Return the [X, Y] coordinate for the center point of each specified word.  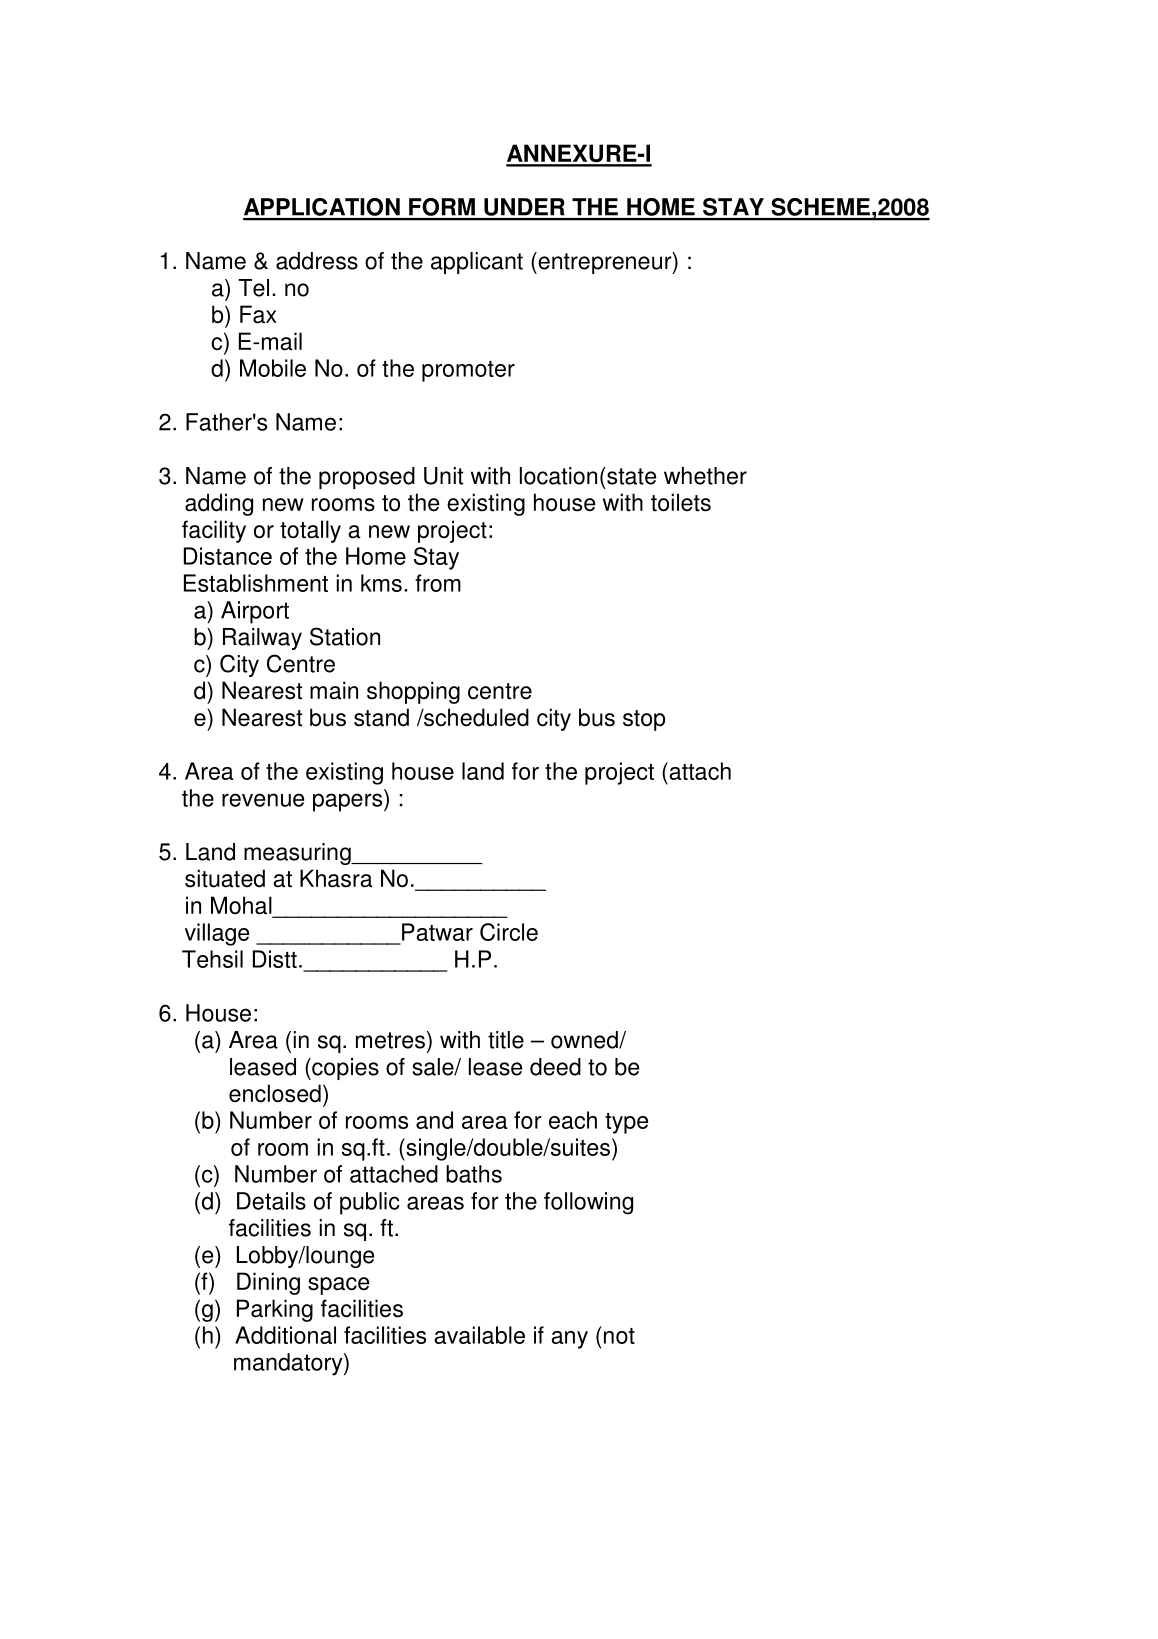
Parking [275, 1310]
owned [585, 1040]
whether [705, 476]
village [217, 934]
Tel [253, 288]
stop [644, 720]
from [438, 583]
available [479, 1335]
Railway [262, 639]
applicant [477, 263]
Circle [509, 932]
